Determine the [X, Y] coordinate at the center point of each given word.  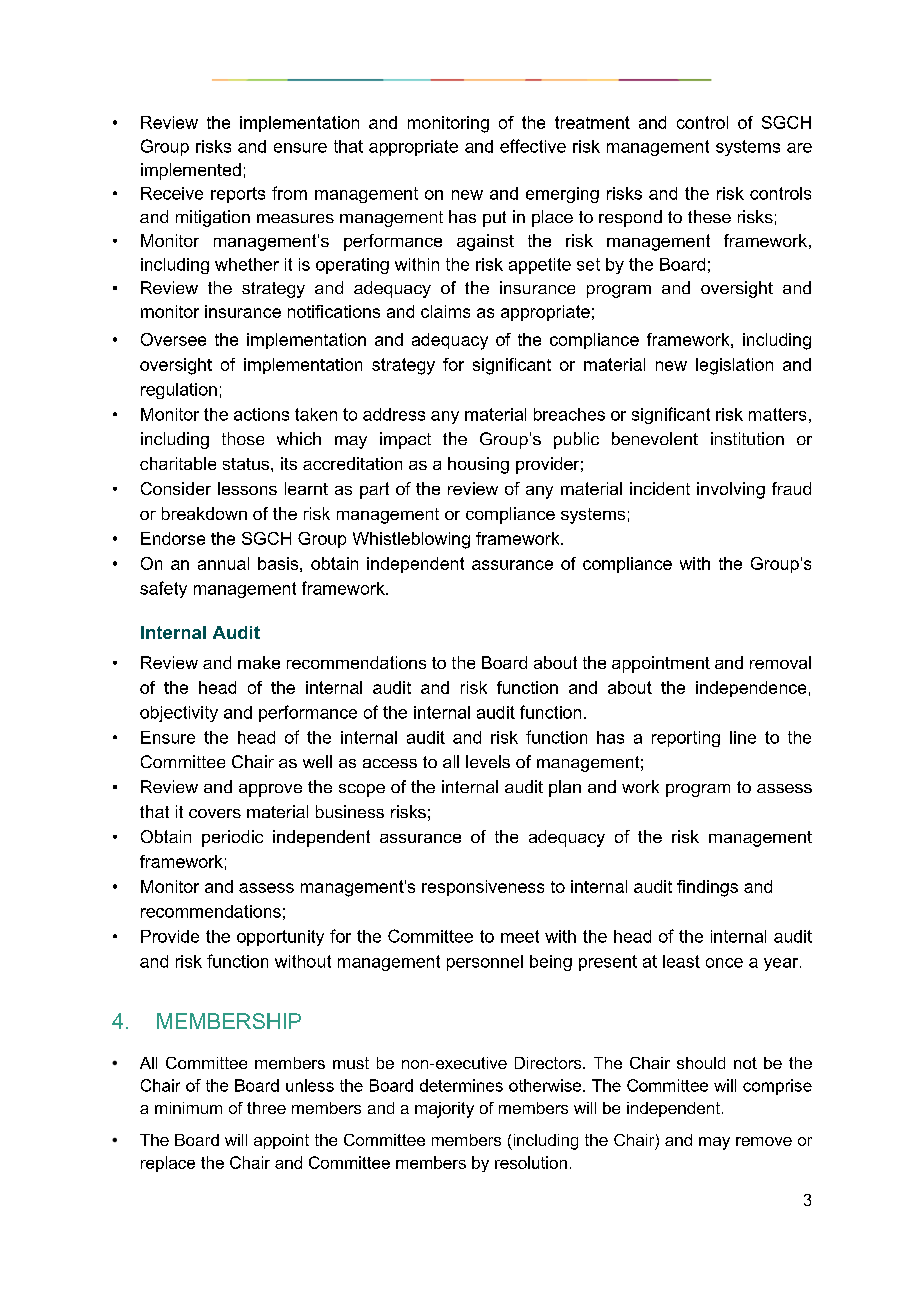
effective [533, 146]
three [266, 1108]
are [799, 148]
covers [215, 813]
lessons [247, 488]
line [743, 737]
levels [488, 761]
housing [478, 465]
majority [444, 1110]
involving [731, 490]
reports [238, 195]
